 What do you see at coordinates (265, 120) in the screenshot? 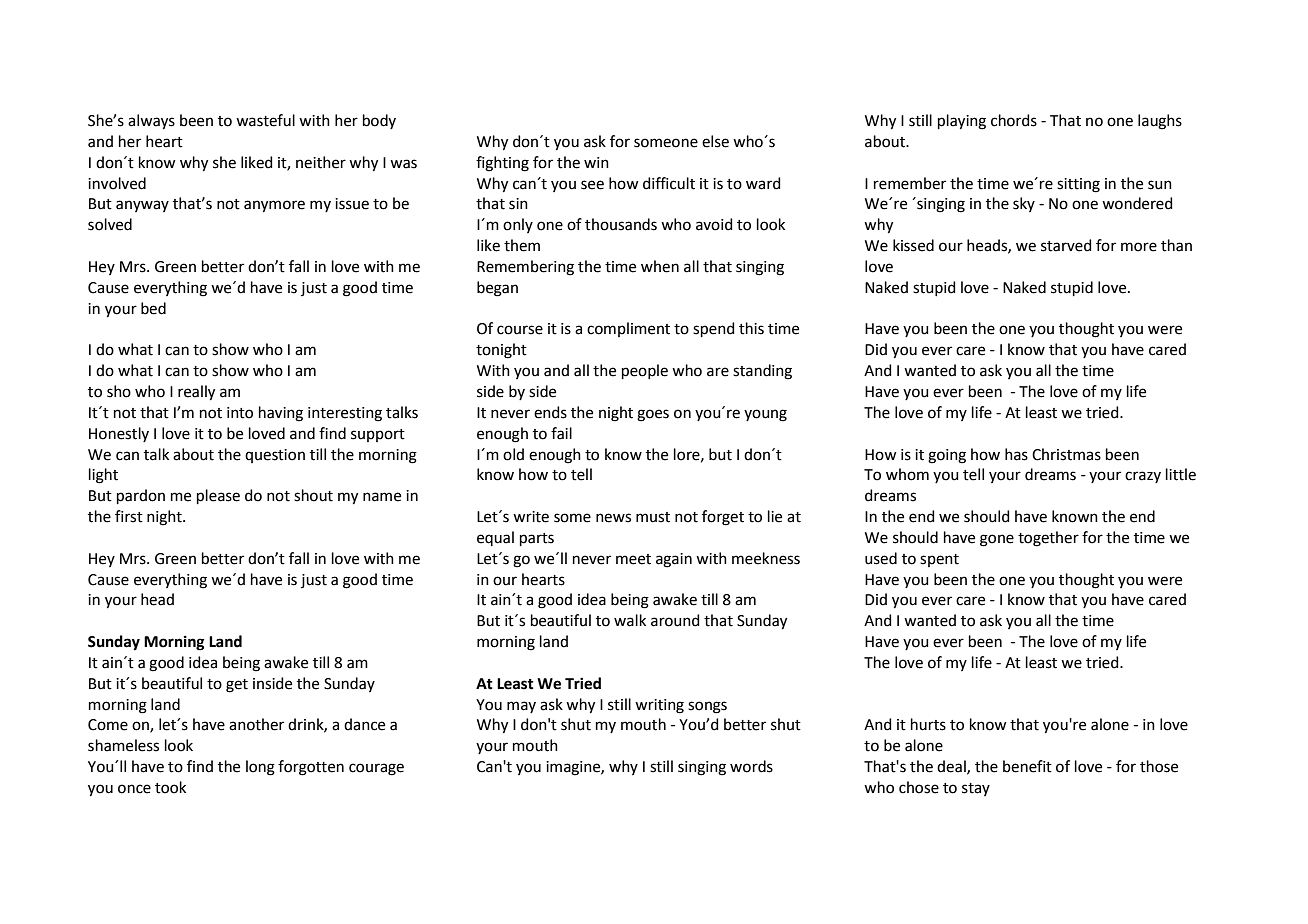
I see `wasteful` at bounding box center [265, 120].
